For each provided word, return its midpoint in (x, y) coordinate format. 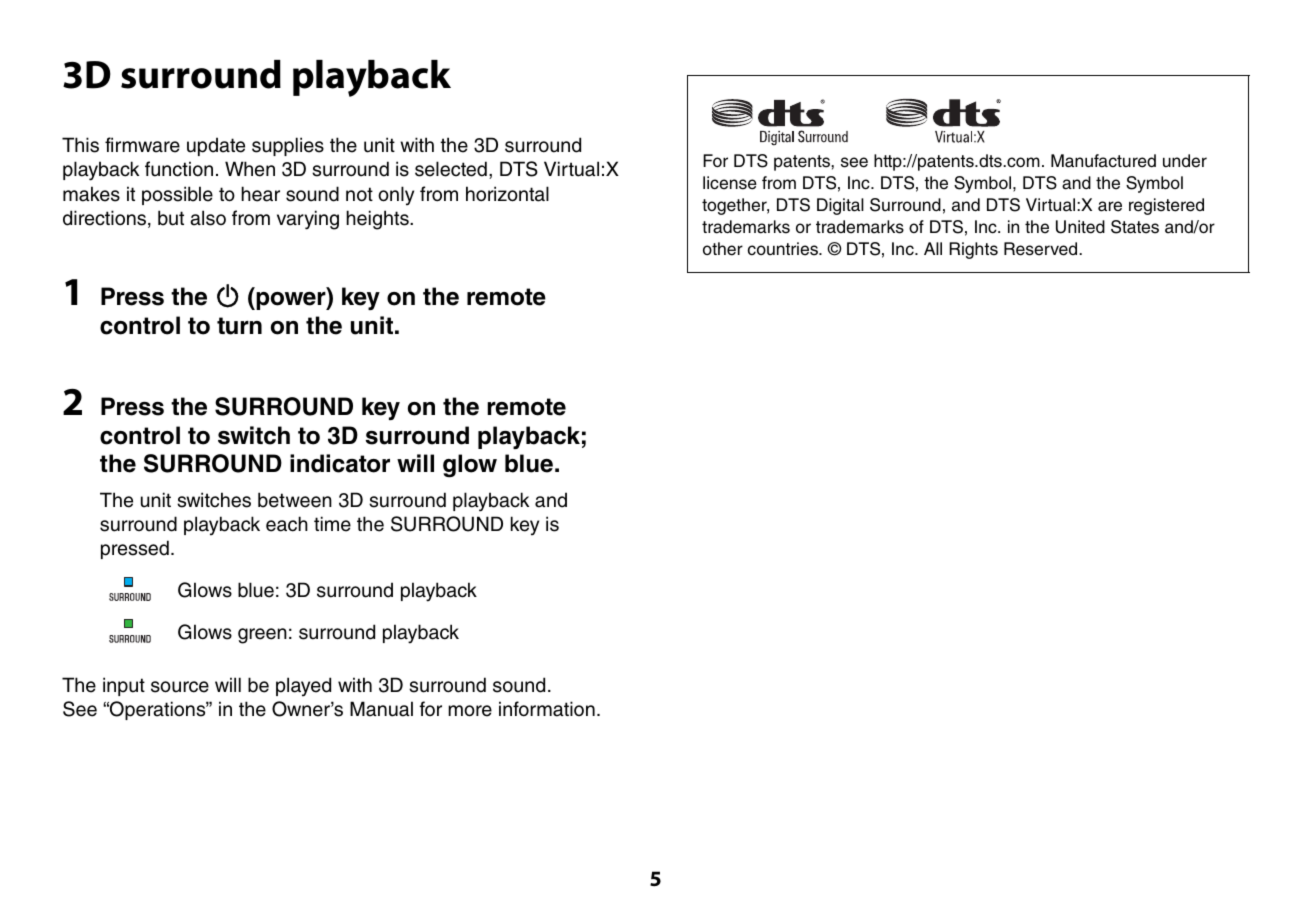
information (547, 709)
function (179, 169)
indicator (340, 463)
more (470, 711)
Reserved (1042, 249)
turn (239, 326)
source (180, 687)
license (730, 183)
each (287, 524)
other (723, 249)
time (332, 524)
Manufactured (1103, 161)
